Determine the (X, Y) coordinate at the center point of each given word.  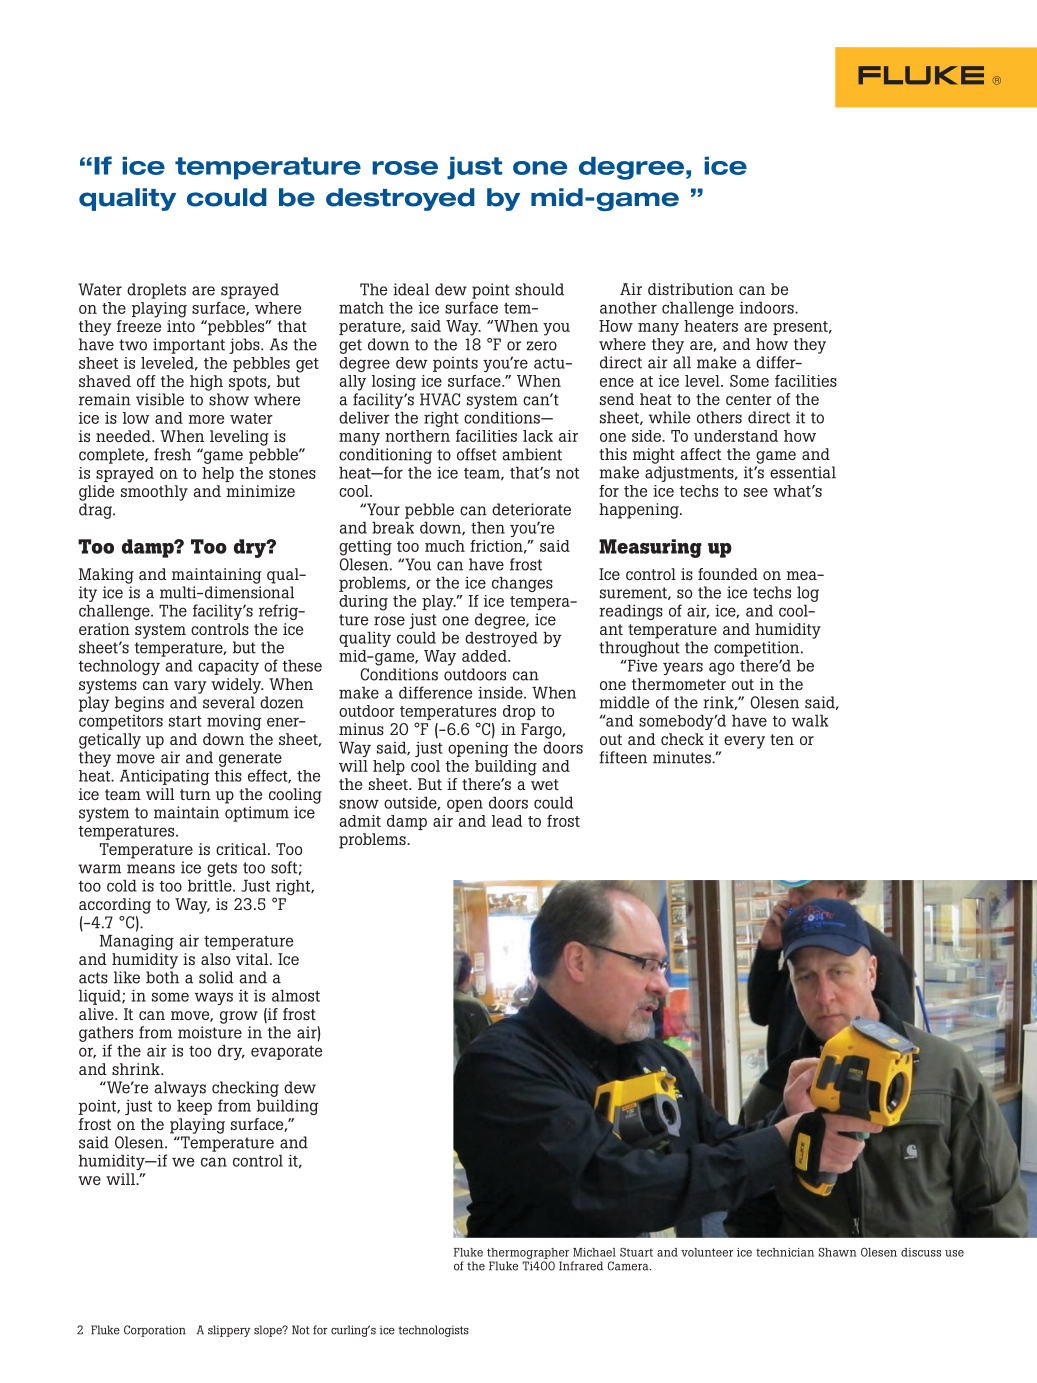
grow (239, 1017)
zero (541, 346)
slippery (229, 1331)
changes (522, 584)
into (181, 326)
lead (507, 821)
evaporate (286, 1053)
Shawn (837, 1252)
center (749, 399)
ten (782, 739)
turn (195, 794)
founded (728, 574)
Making (106, 576)
